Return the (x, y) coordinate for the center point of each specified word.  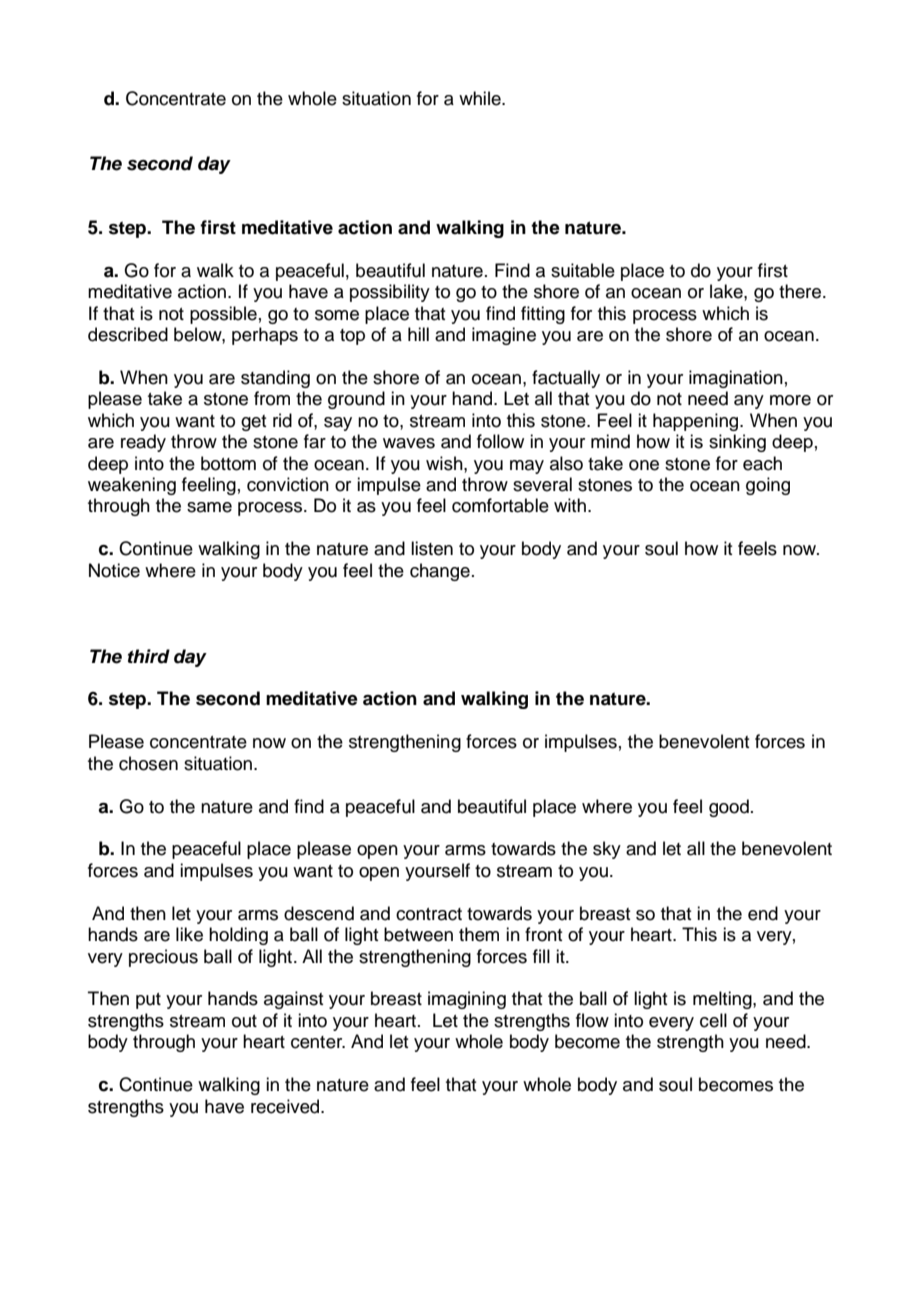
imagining (467, 1000)
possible (223, 315)
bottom (228, 463)
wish (445, 463)
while (481, 98)
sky (607, 850)
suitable (583, 270)
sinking (737, 443)
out (244, 1021)
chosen (148, 763)
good (729, 808)
